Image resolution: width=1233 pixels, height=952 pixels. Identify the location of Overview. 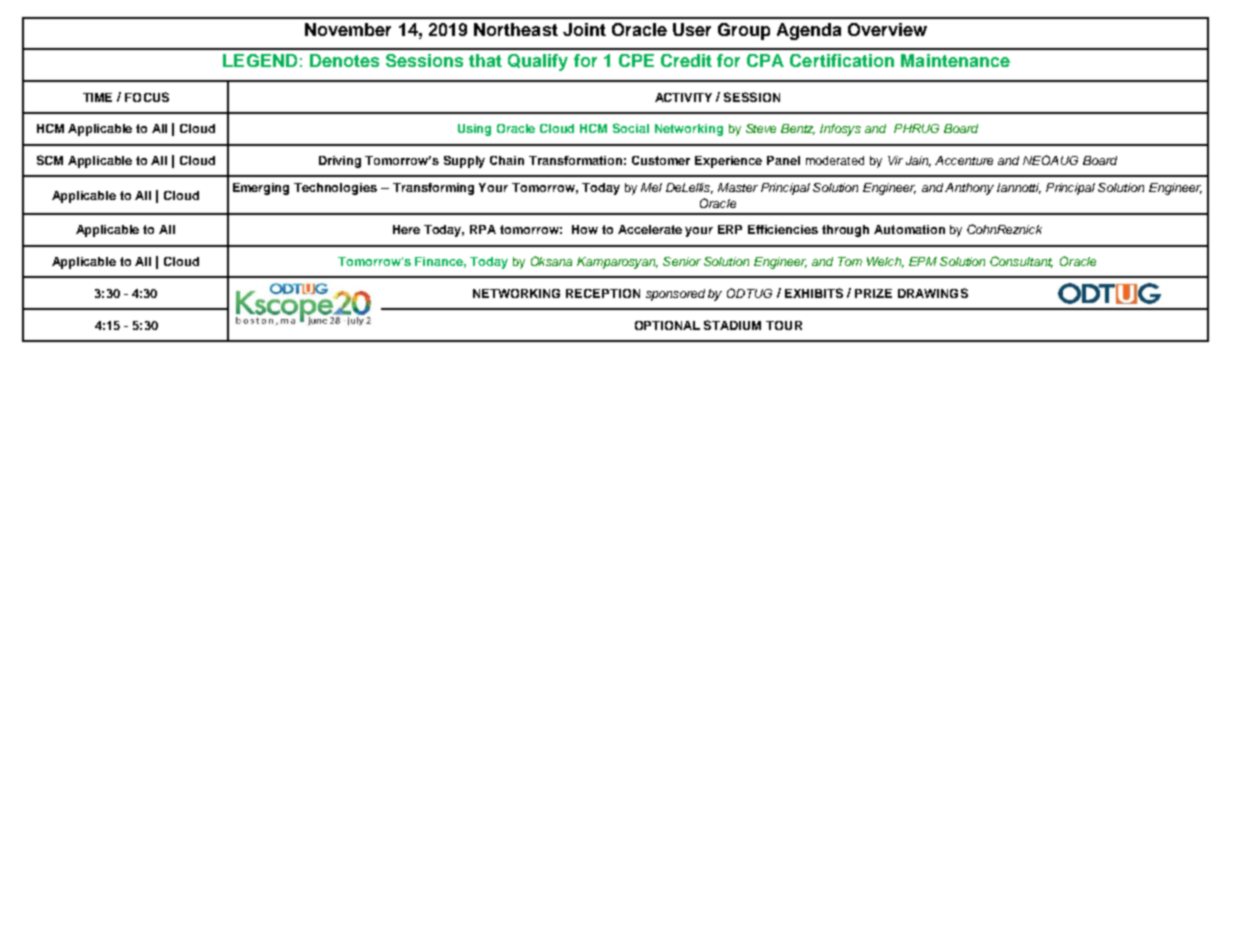
(887, 29).
